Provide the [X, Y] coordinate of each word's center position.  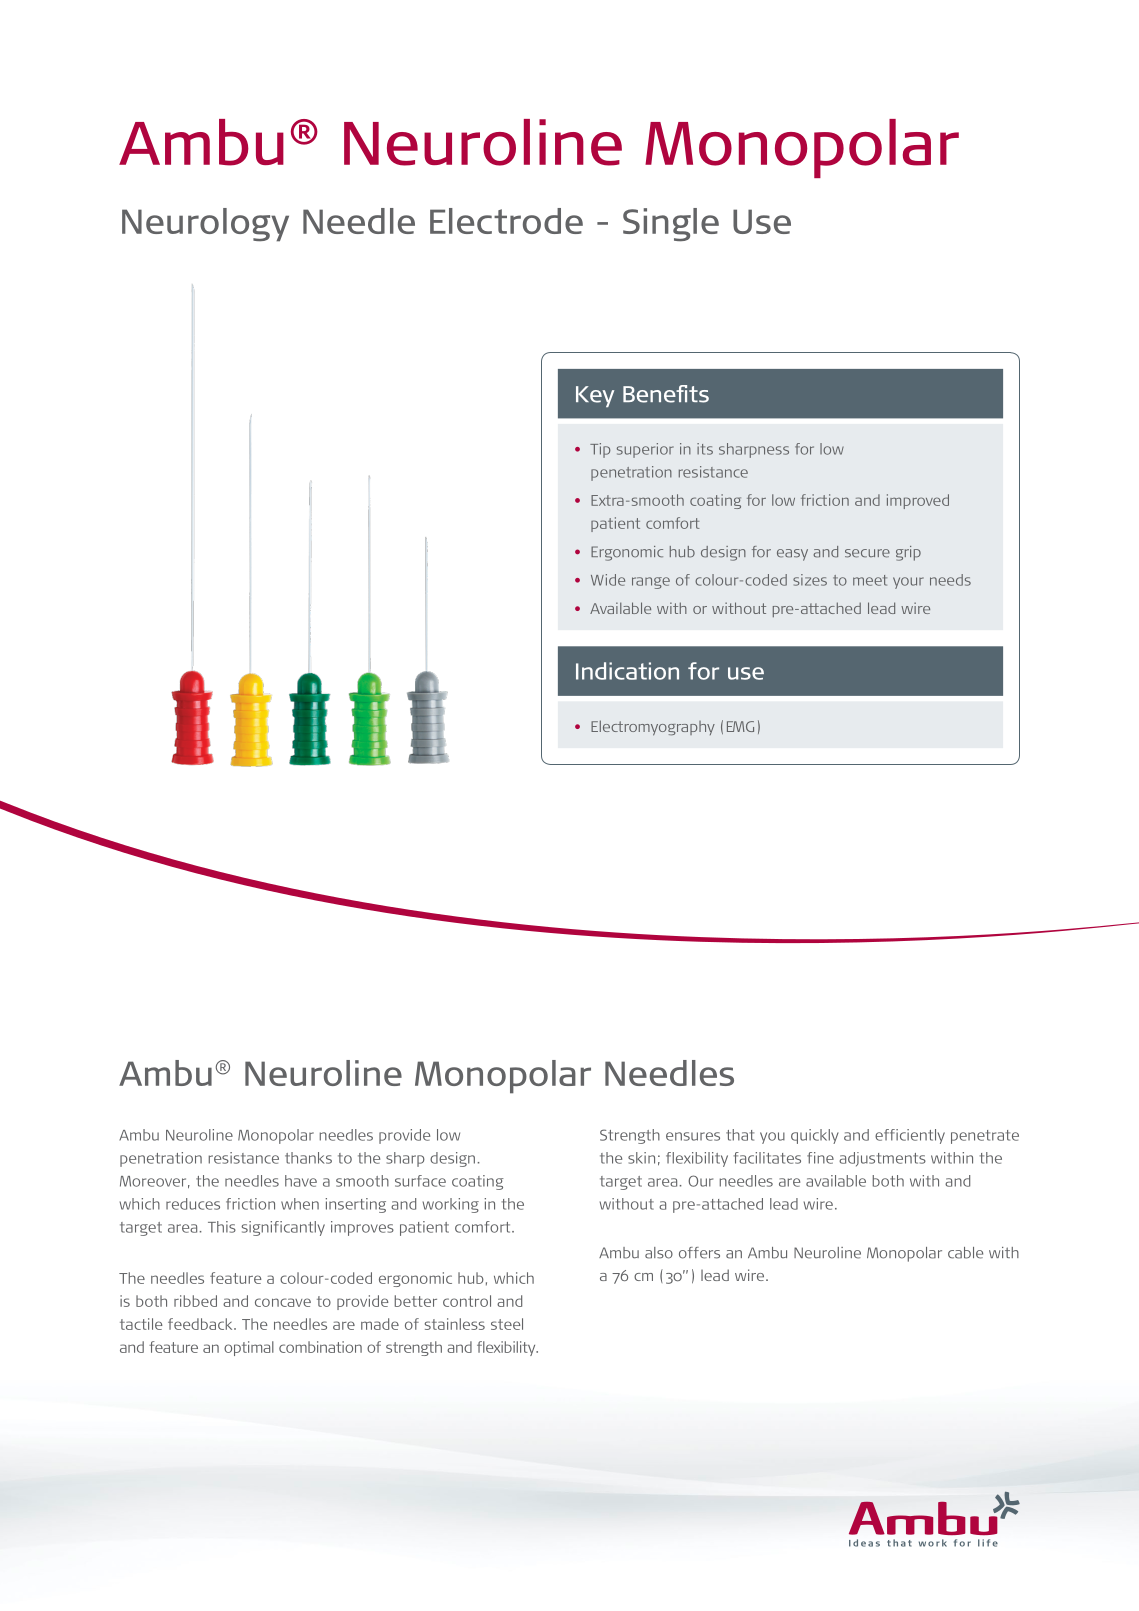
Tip [600, 450]
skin [641, 1158]
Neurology [205, 225]
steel [507, 1324]
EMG [740, 726]
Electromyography [653, 728]
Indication [627, 671]
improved [918, 501]
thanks [308, 1158]
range [651, 583]
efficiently [910, 1136]
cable [965, 1253]
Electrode [506, 221]
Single [671, 225]
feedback [201, 1324]
